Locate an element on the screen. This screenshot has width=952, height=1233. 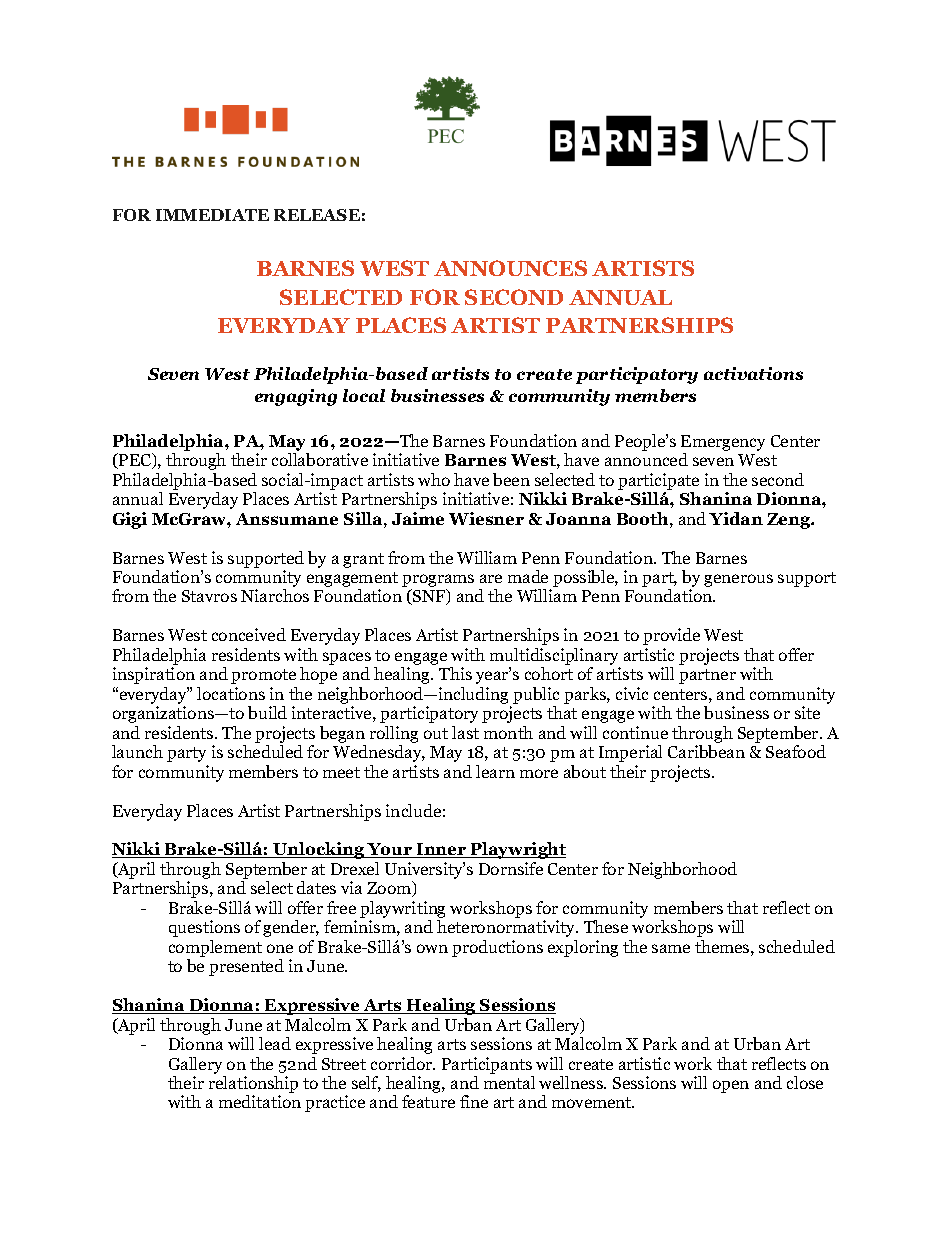
conceived is located at coordinates (249, 634).
